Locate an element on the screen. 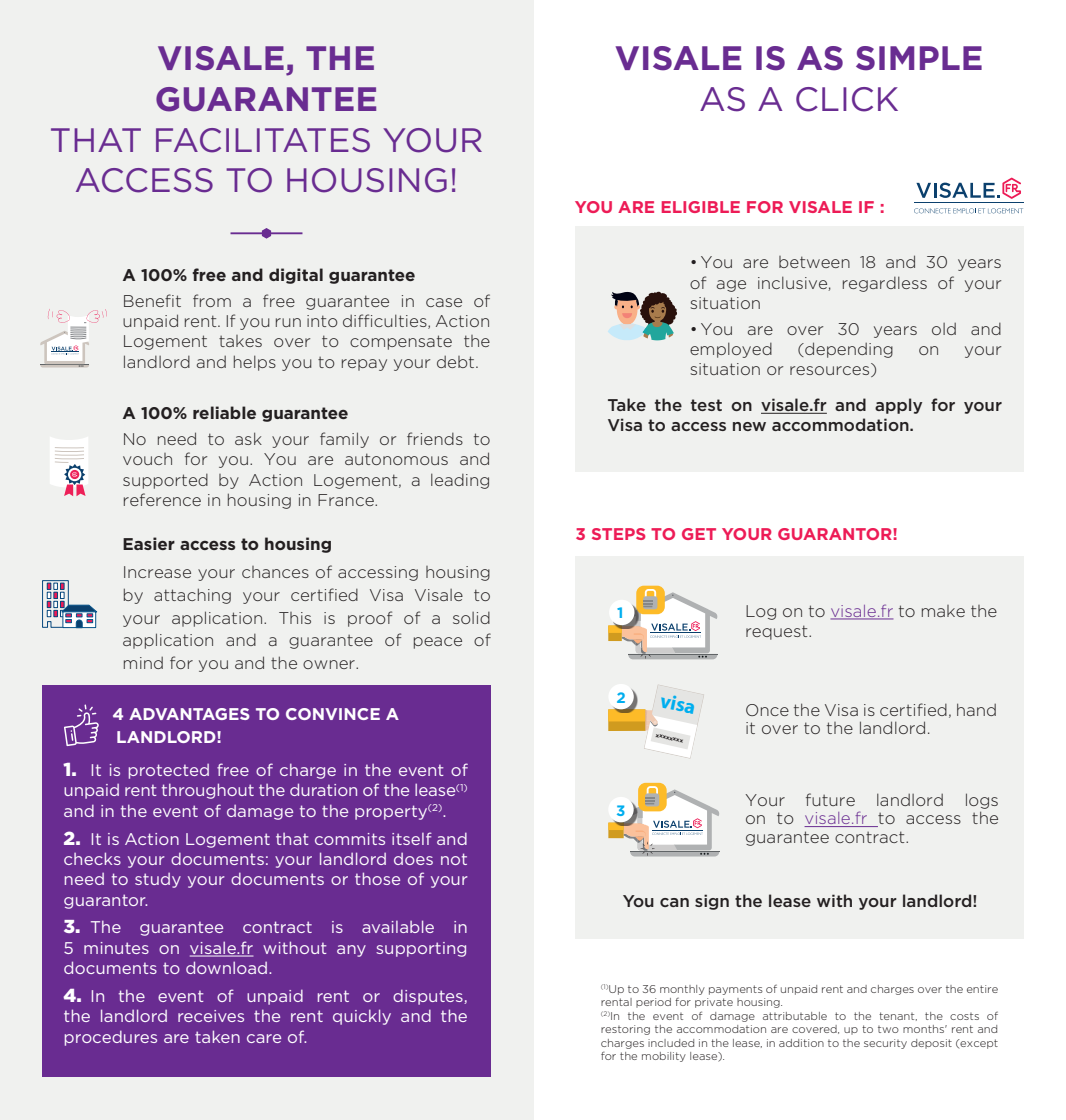  CLICK is located at coordinates (847, 99).
